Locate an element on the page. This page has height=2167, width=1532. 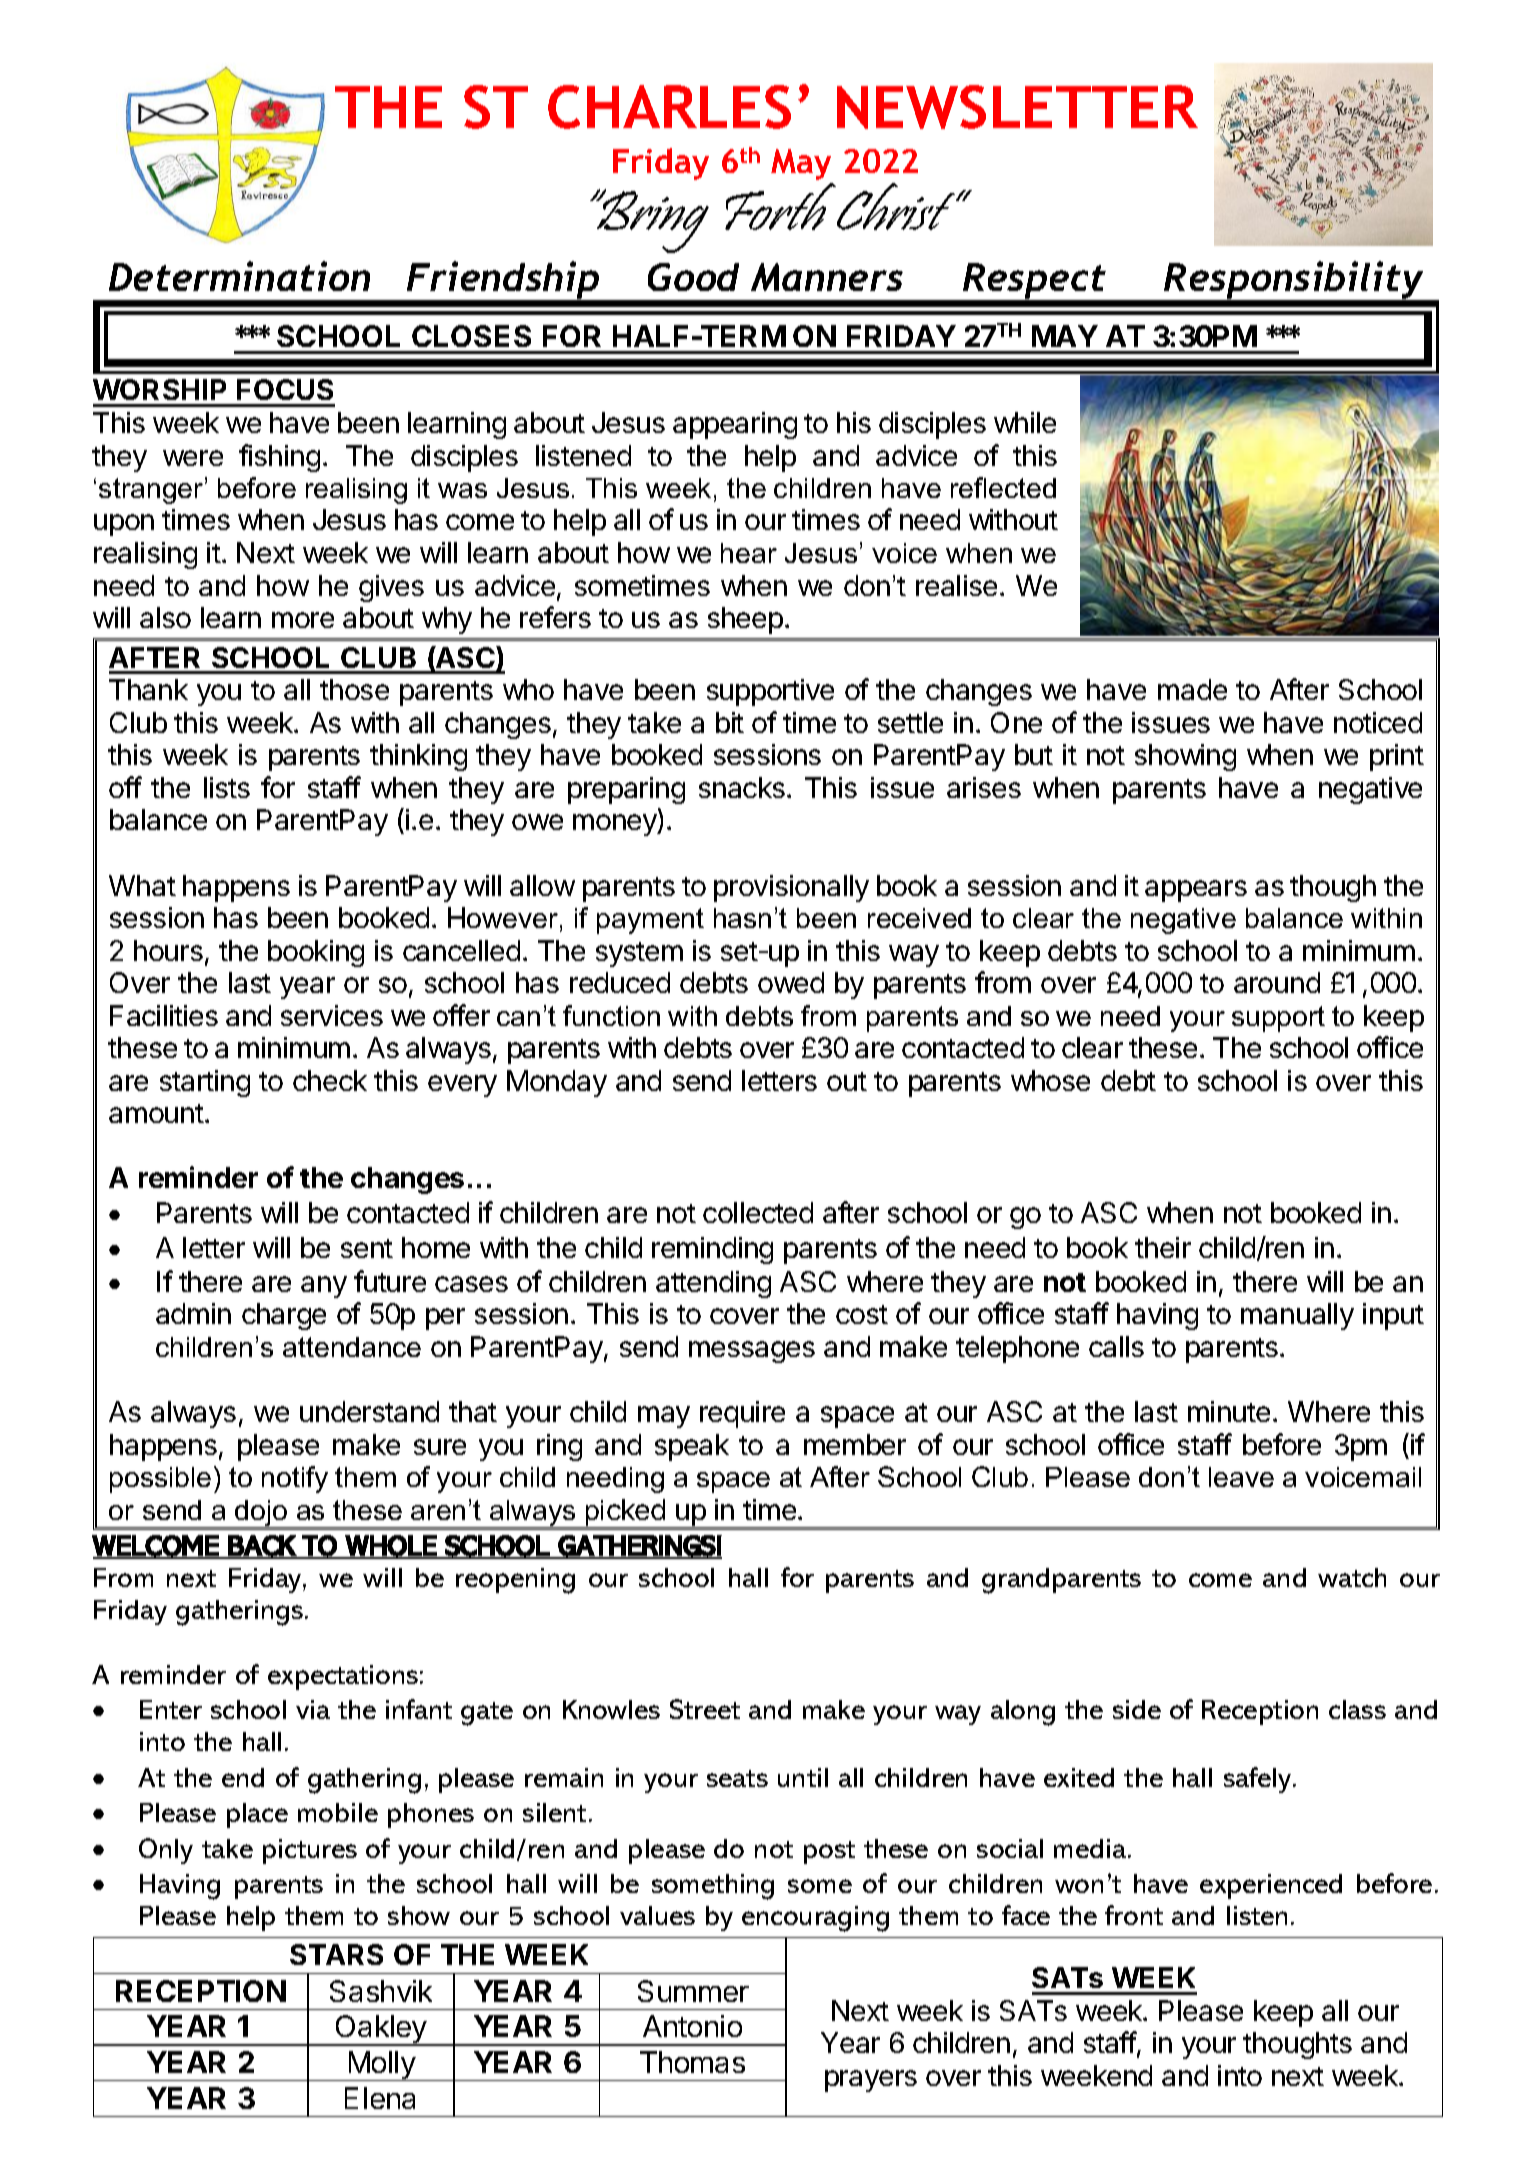
Oakley is located at coordinates (381, 2030).
